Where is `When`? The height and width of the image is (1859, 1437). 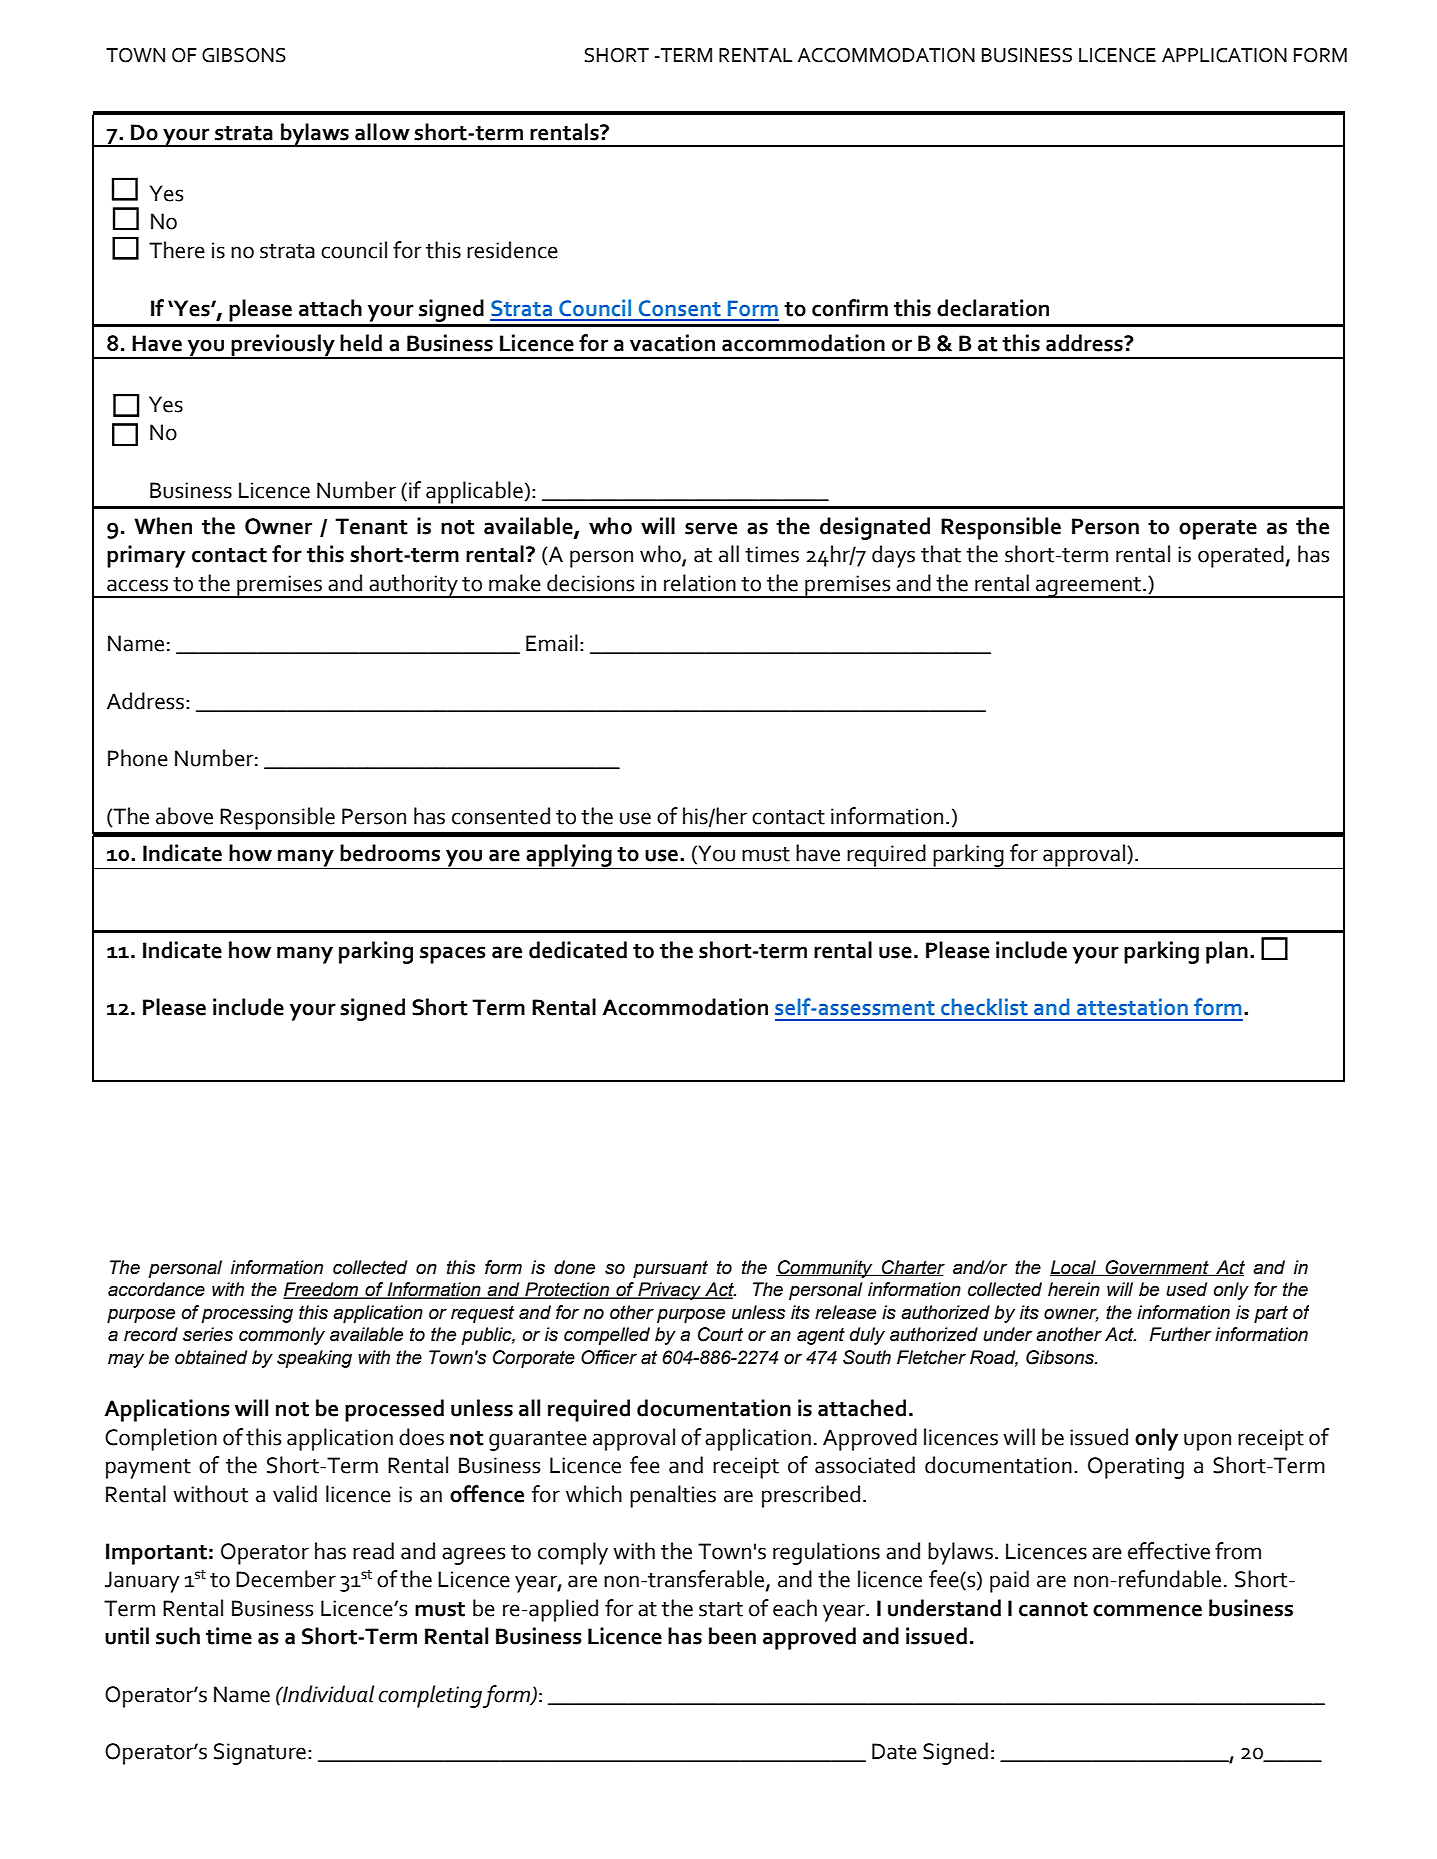
When is located at coordinates (163, 526).
